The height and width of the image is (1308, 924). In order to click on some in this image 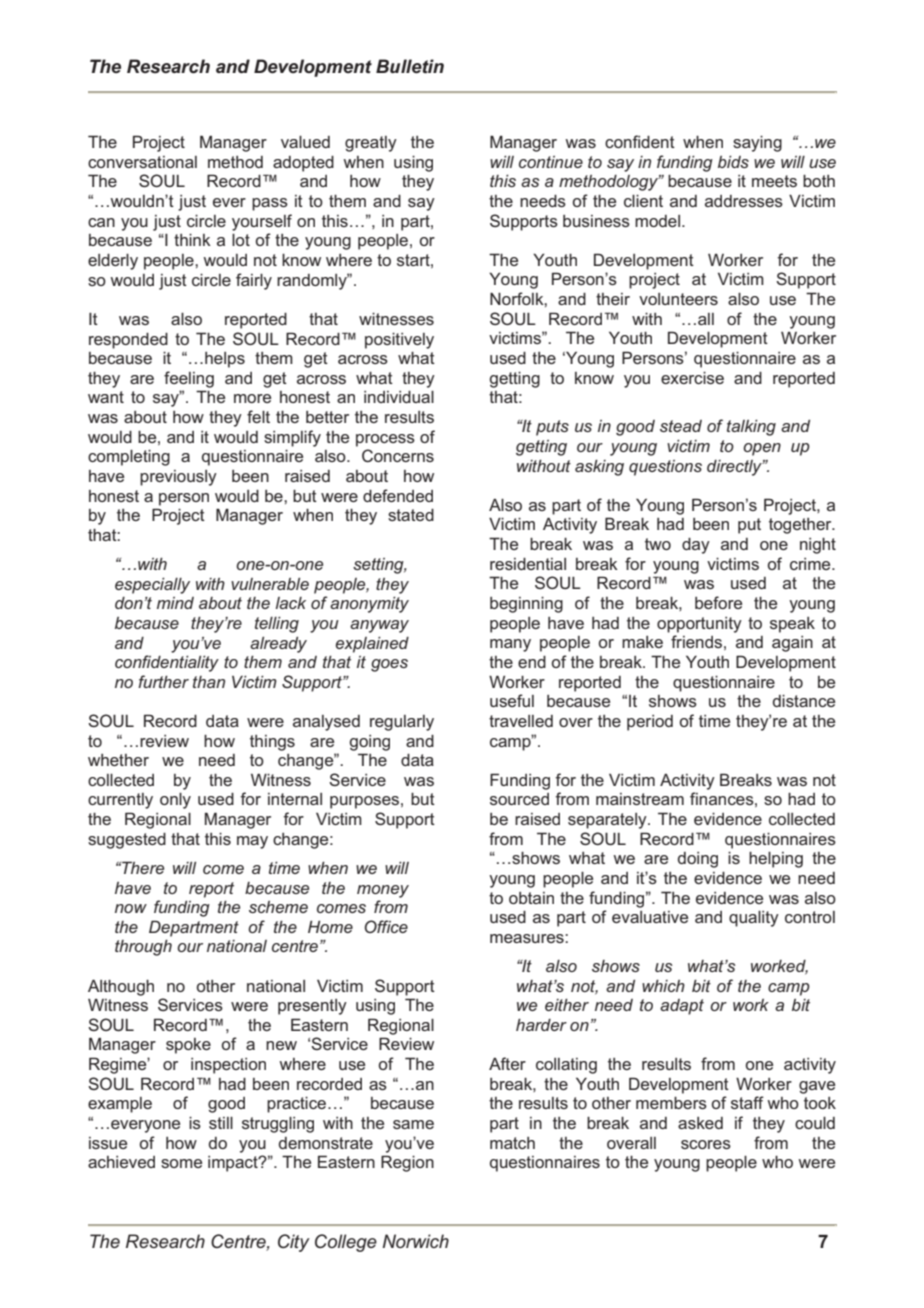, I will do `click(181, 1163)`.
